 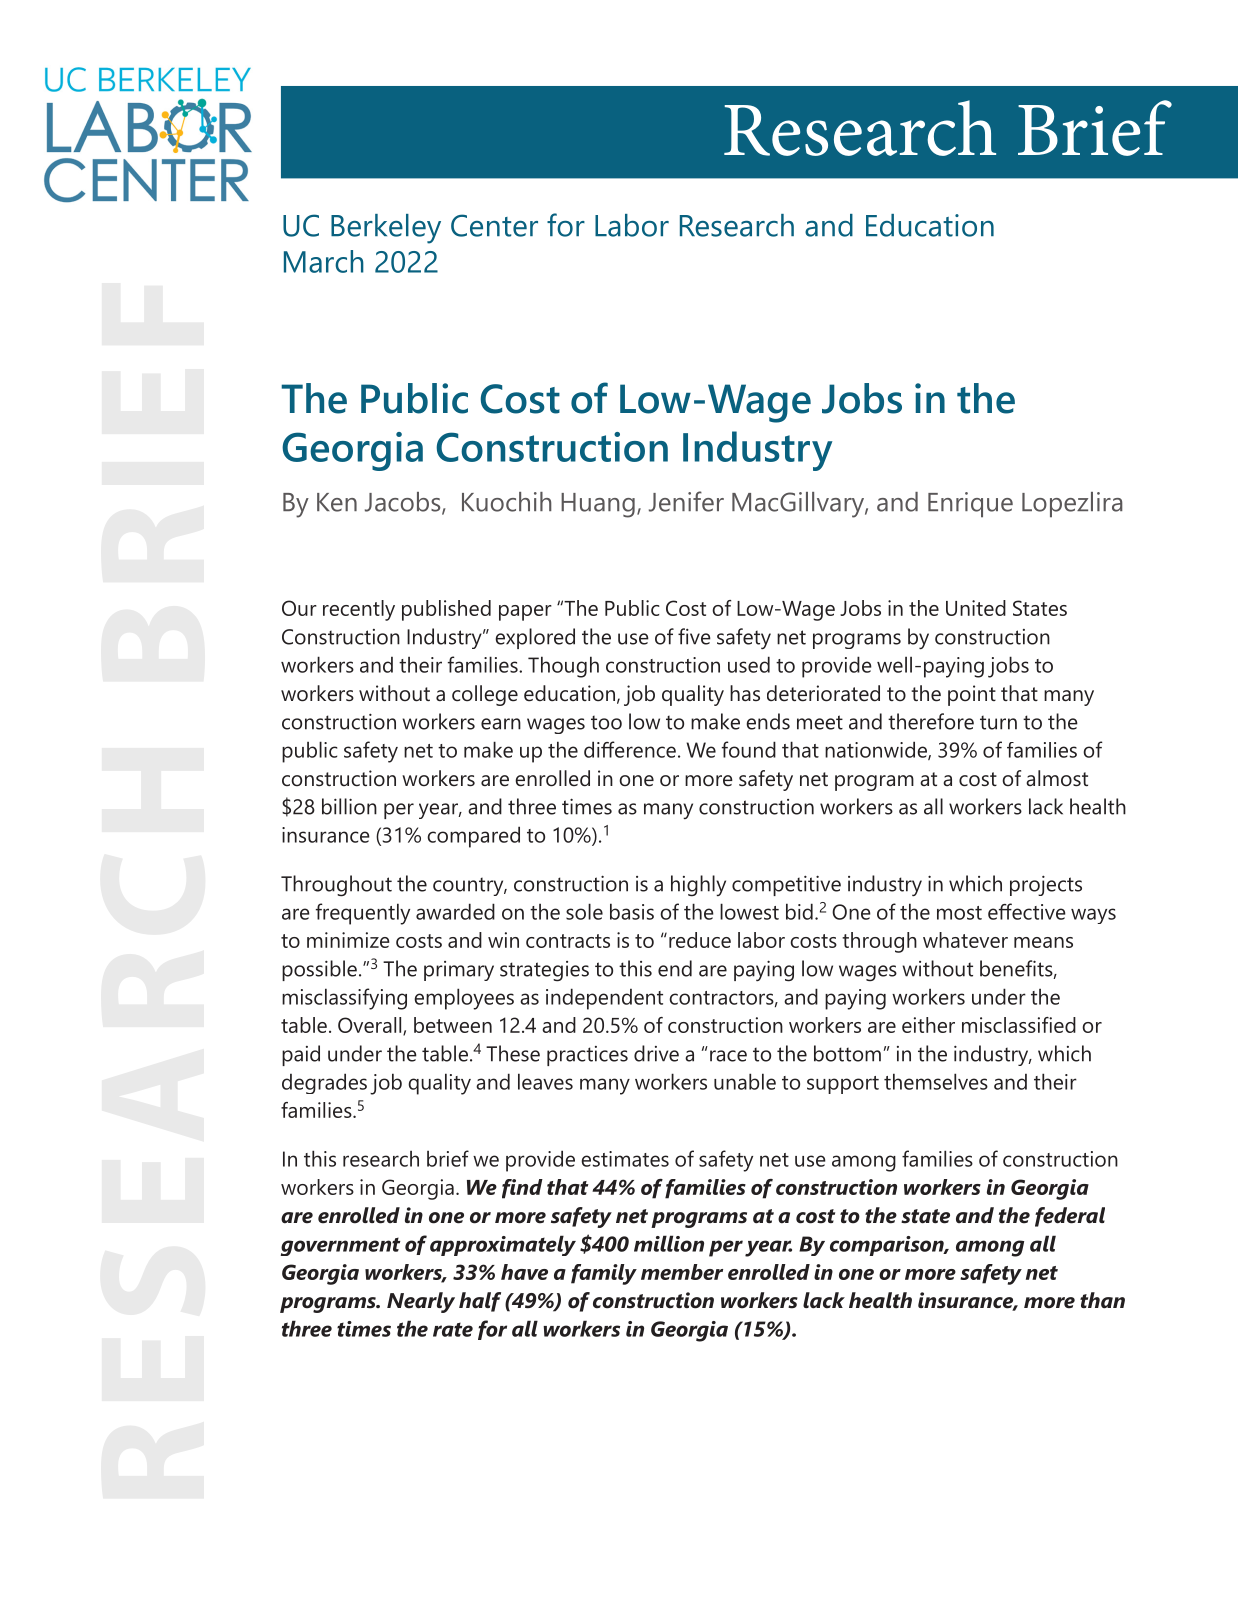 What do you see at coordinates (363, 914) in the screenshot?
I see `frequently` at bounding box center [363, 914].
